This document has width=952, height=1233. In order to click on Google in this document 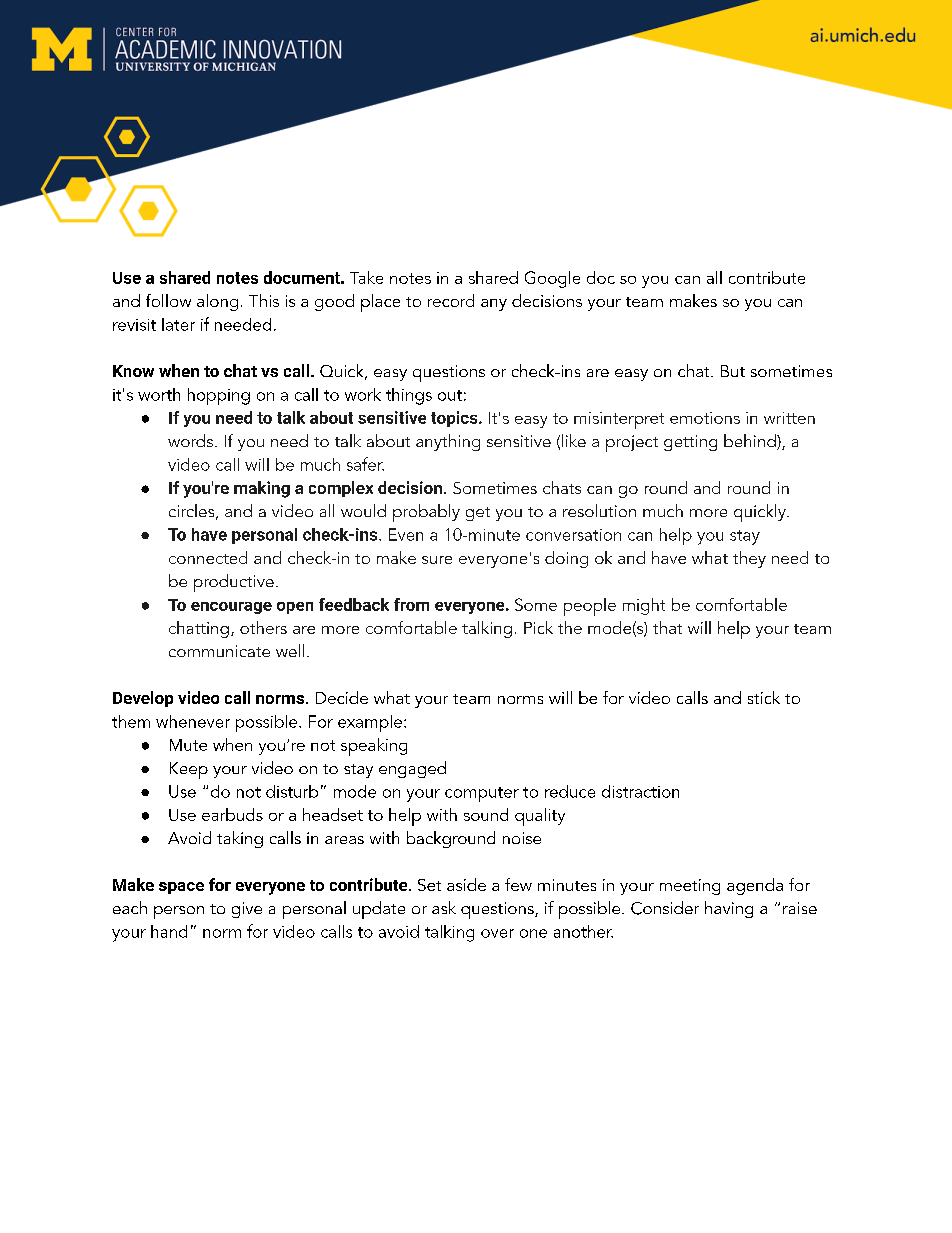, I will do `click(552, 279)`.
